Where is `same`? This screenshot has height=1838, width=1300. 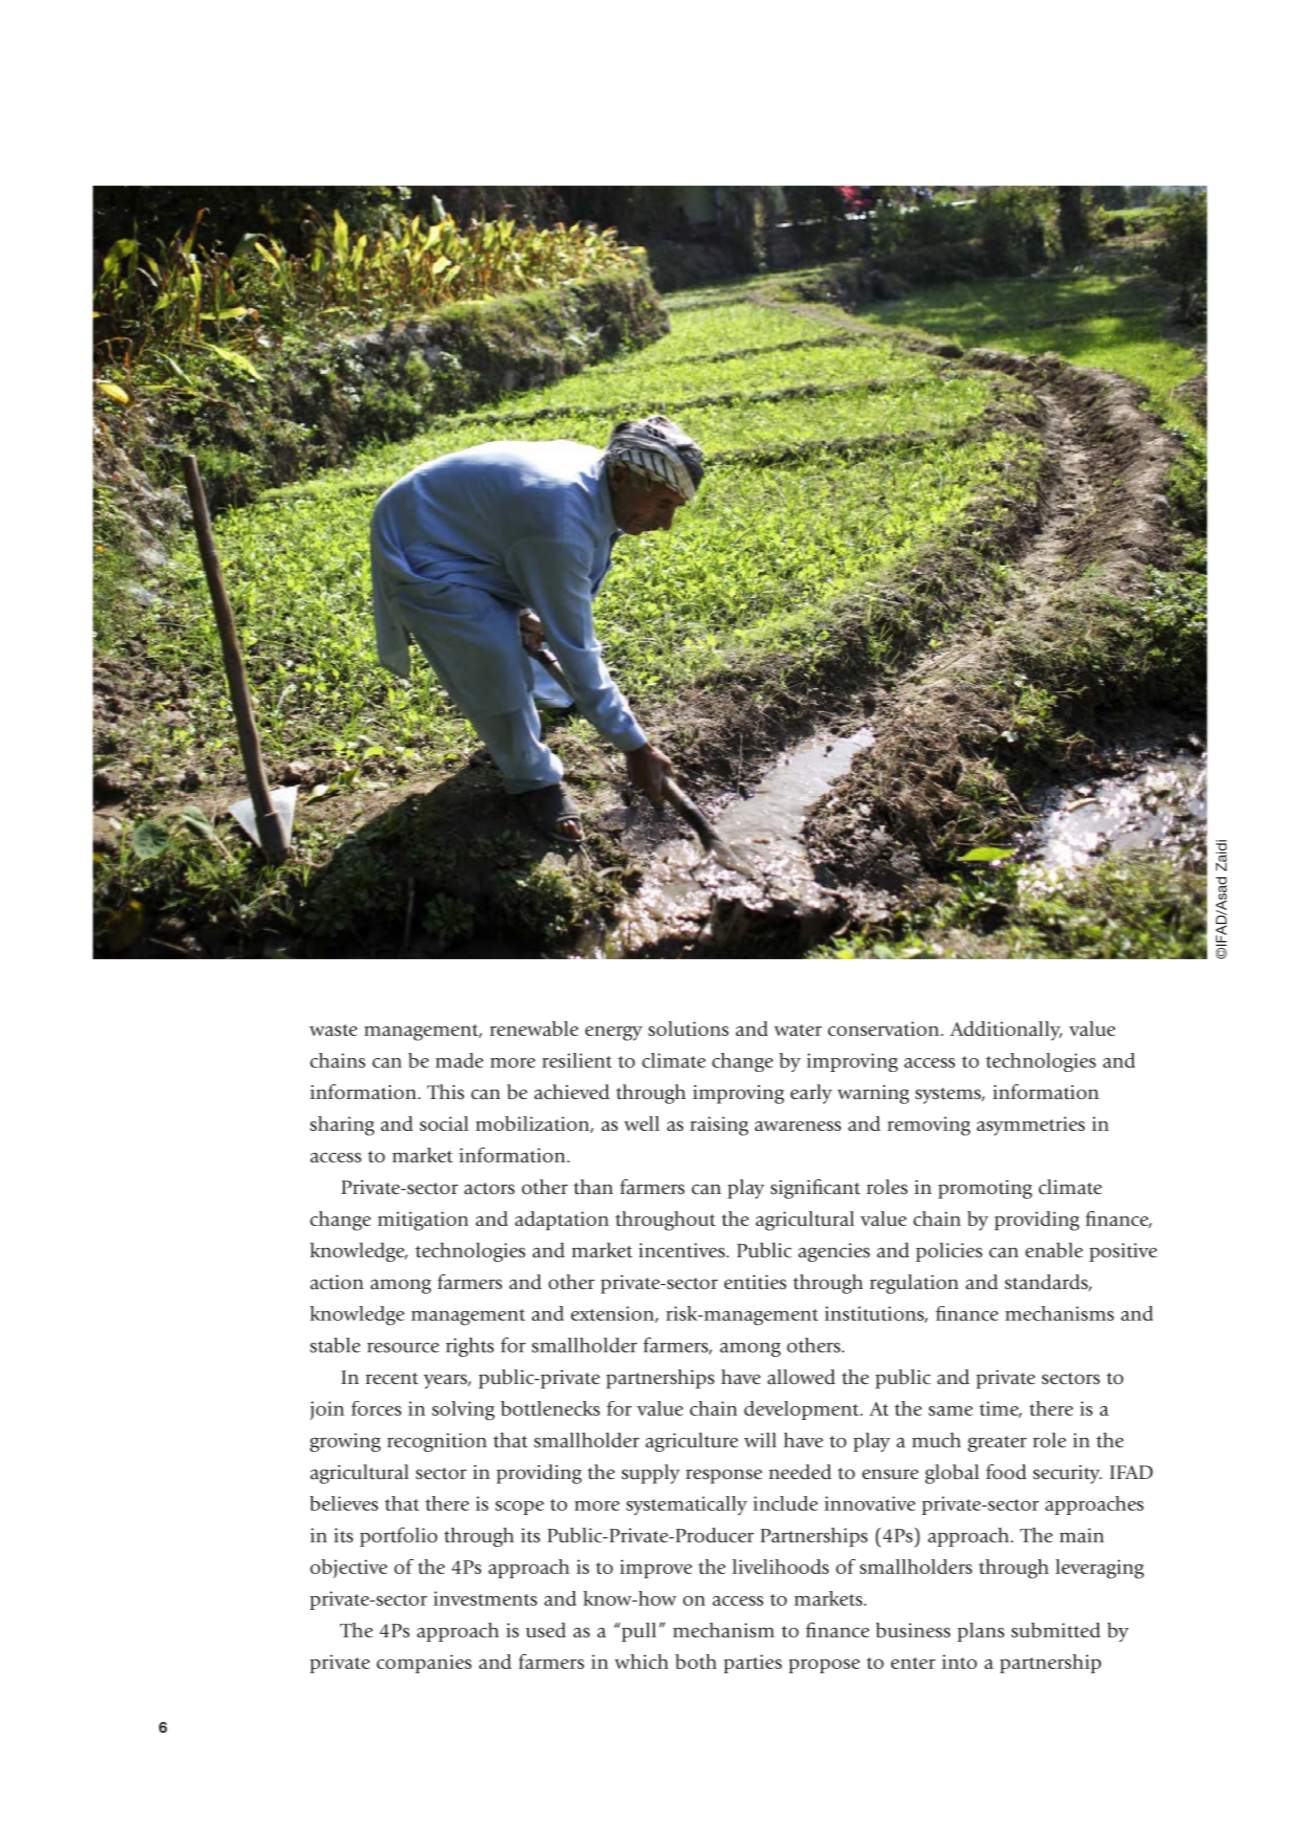 same is located at coordinates (951, 1411).
